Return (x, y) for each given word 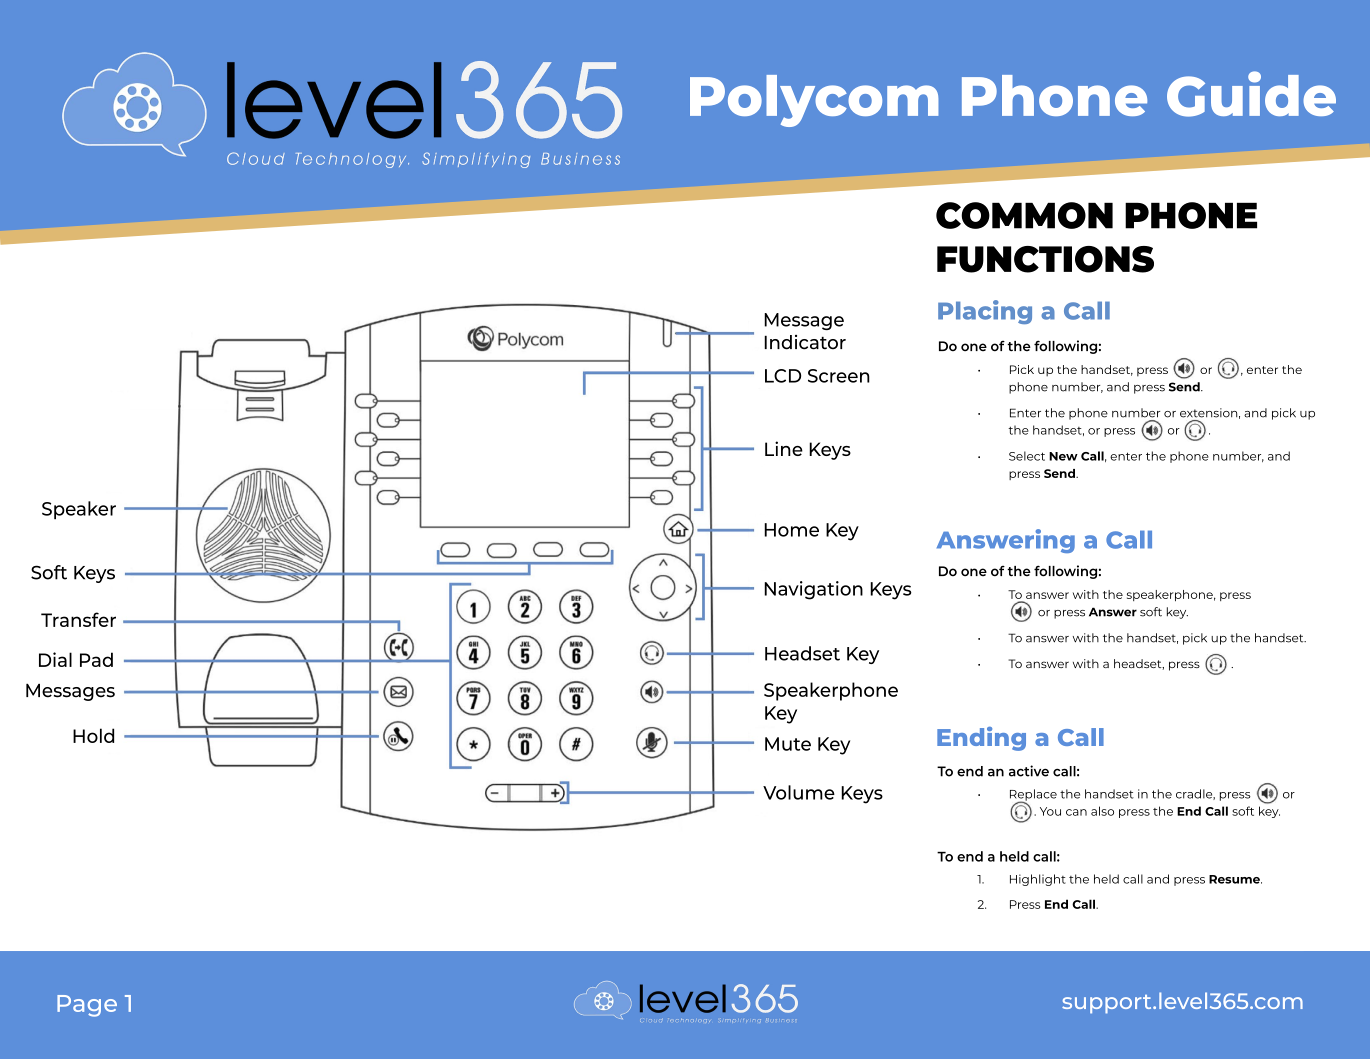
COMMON (1024, 215)
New (1063, 456)
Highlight (1038, 880)
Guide (1251, 94)
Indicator (805, 342)
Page (87, 1006)
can (1076, 812)
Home (791, 530)
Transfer (78, 619)
